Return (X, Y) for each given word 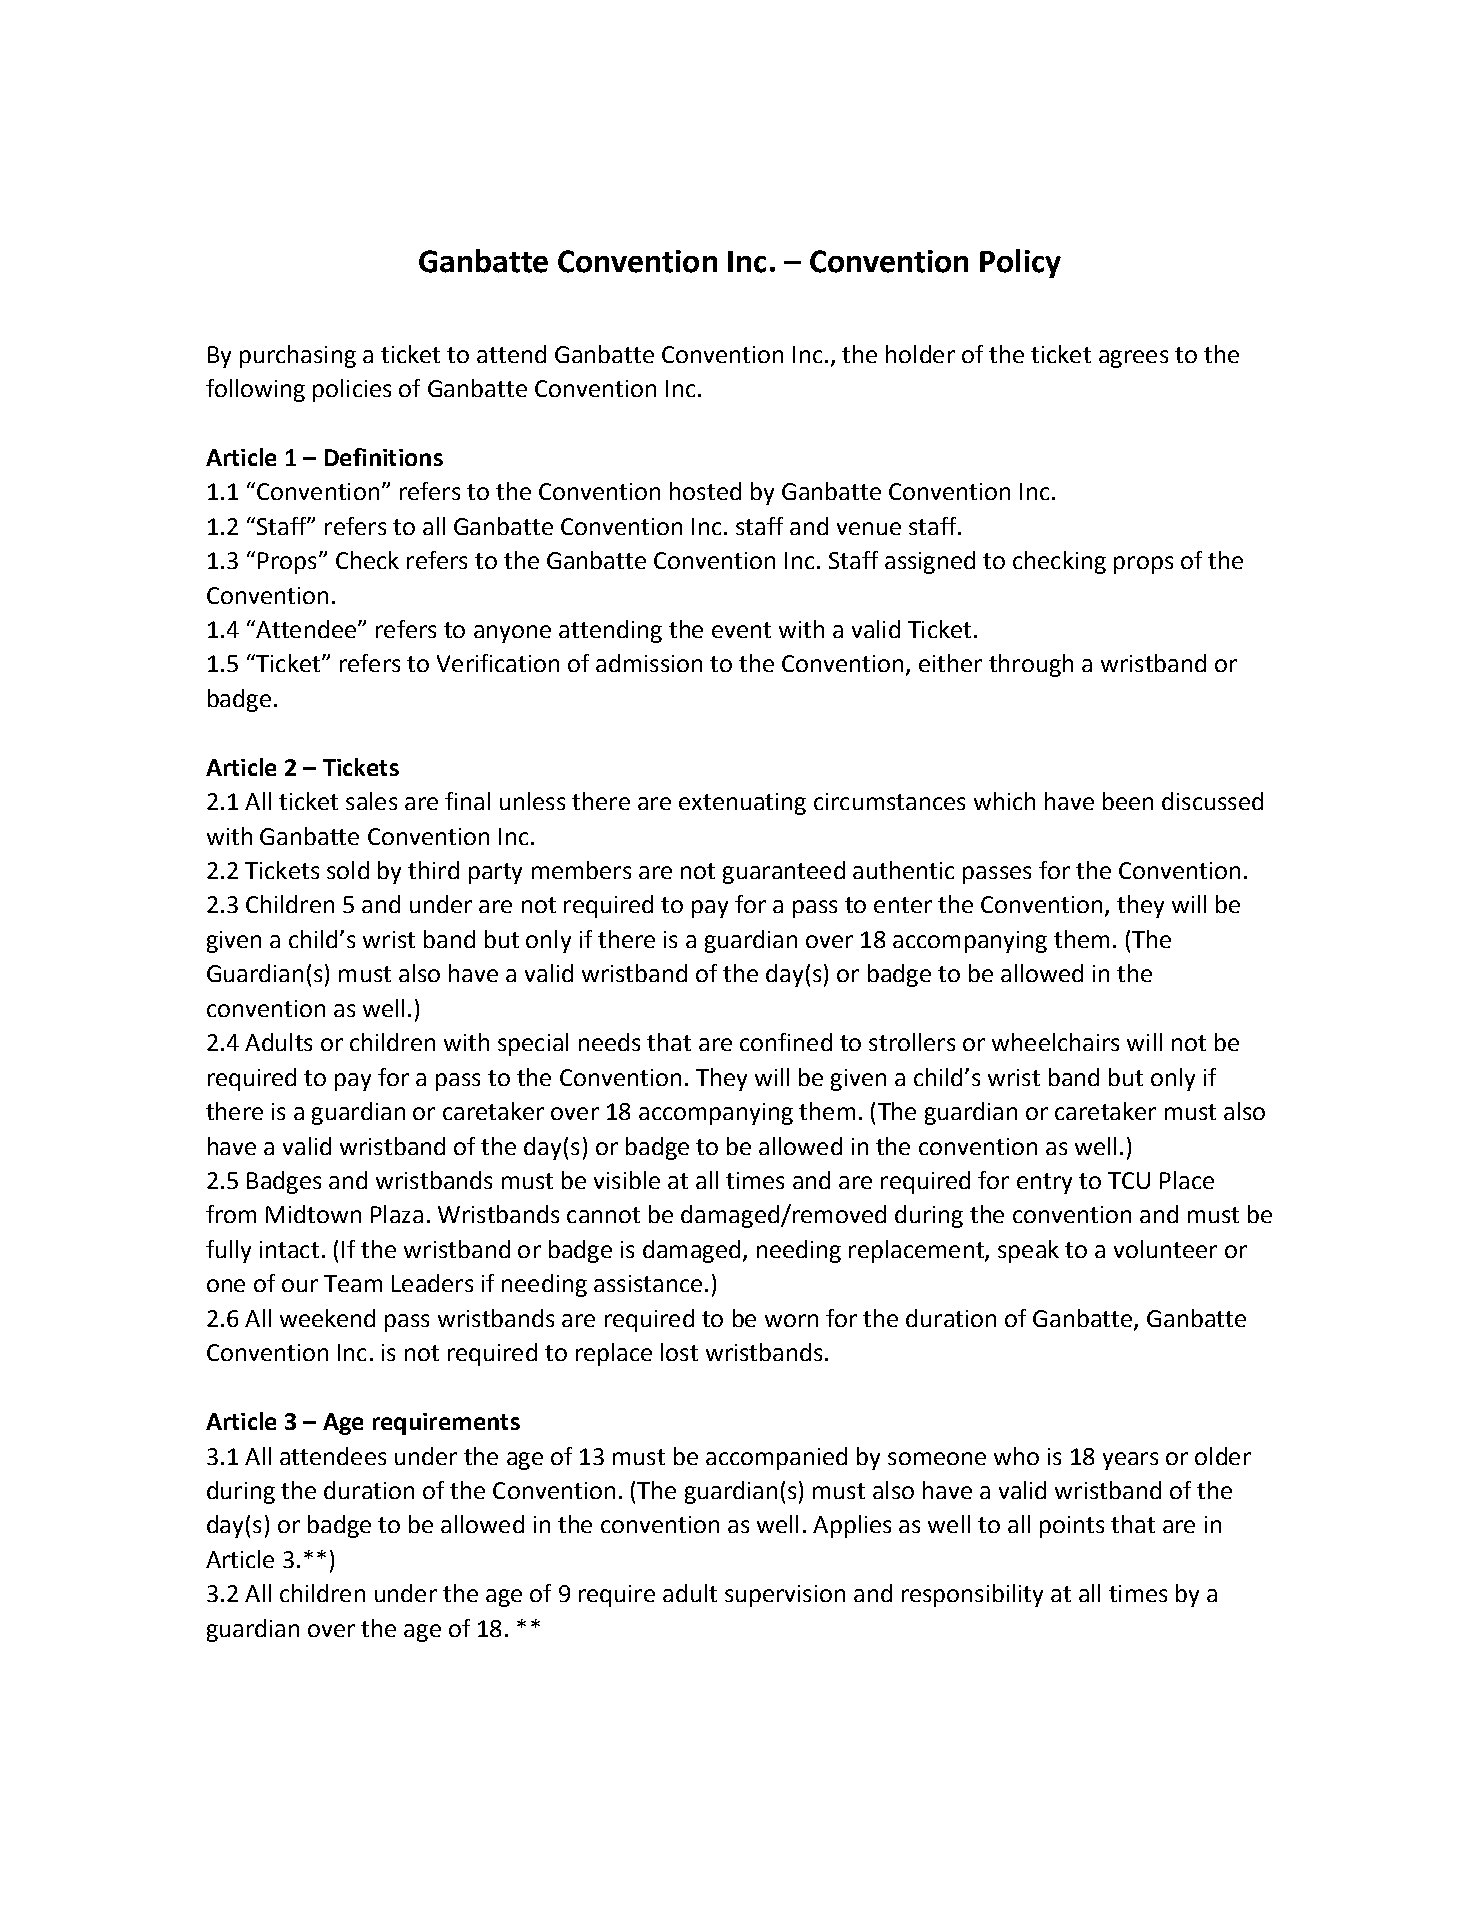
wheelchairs (1055, 1042)
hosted (705, 491)
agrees (1133, 359)
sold (348, 870)
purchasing (298, 356)
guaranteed (784, 872)
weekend (327, 1318)
